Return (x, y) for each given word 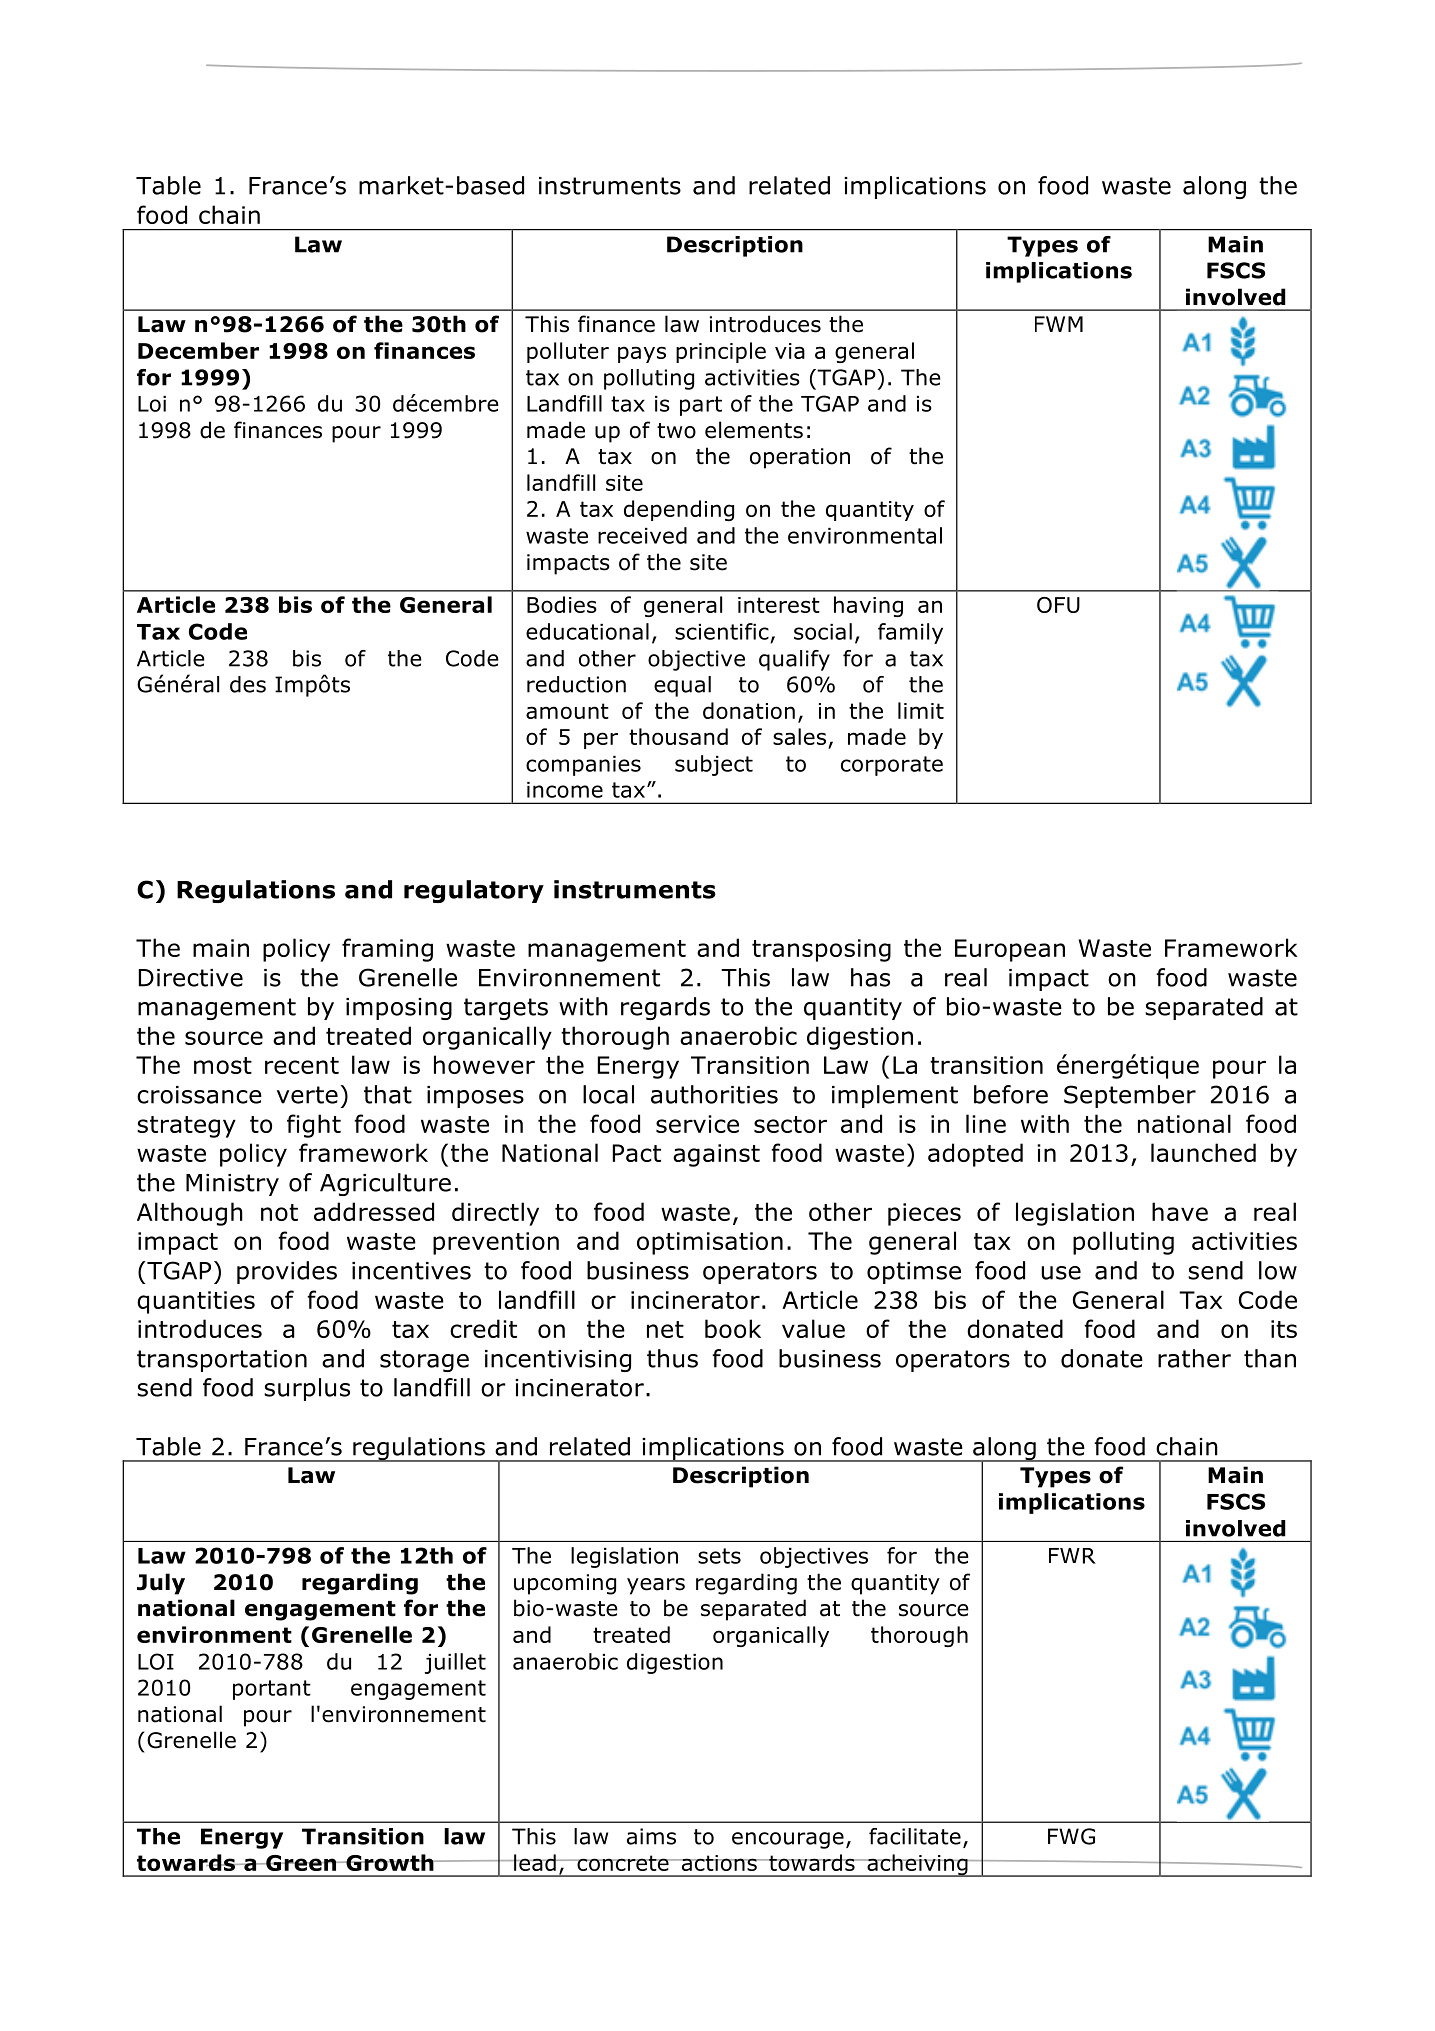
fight (314, 1126)
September (1130, 1096)
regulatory (474, 891)
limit (921, 710)
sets (719, 1556)
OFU (1058, 605)
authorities (714, 1094)
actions (719, 1863)
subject (714, 765)
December (198, 350)
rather (1194, 1358)
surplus (307, 1389)
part (701, 406)
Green (301, 1863)
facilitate (915, 1836)
